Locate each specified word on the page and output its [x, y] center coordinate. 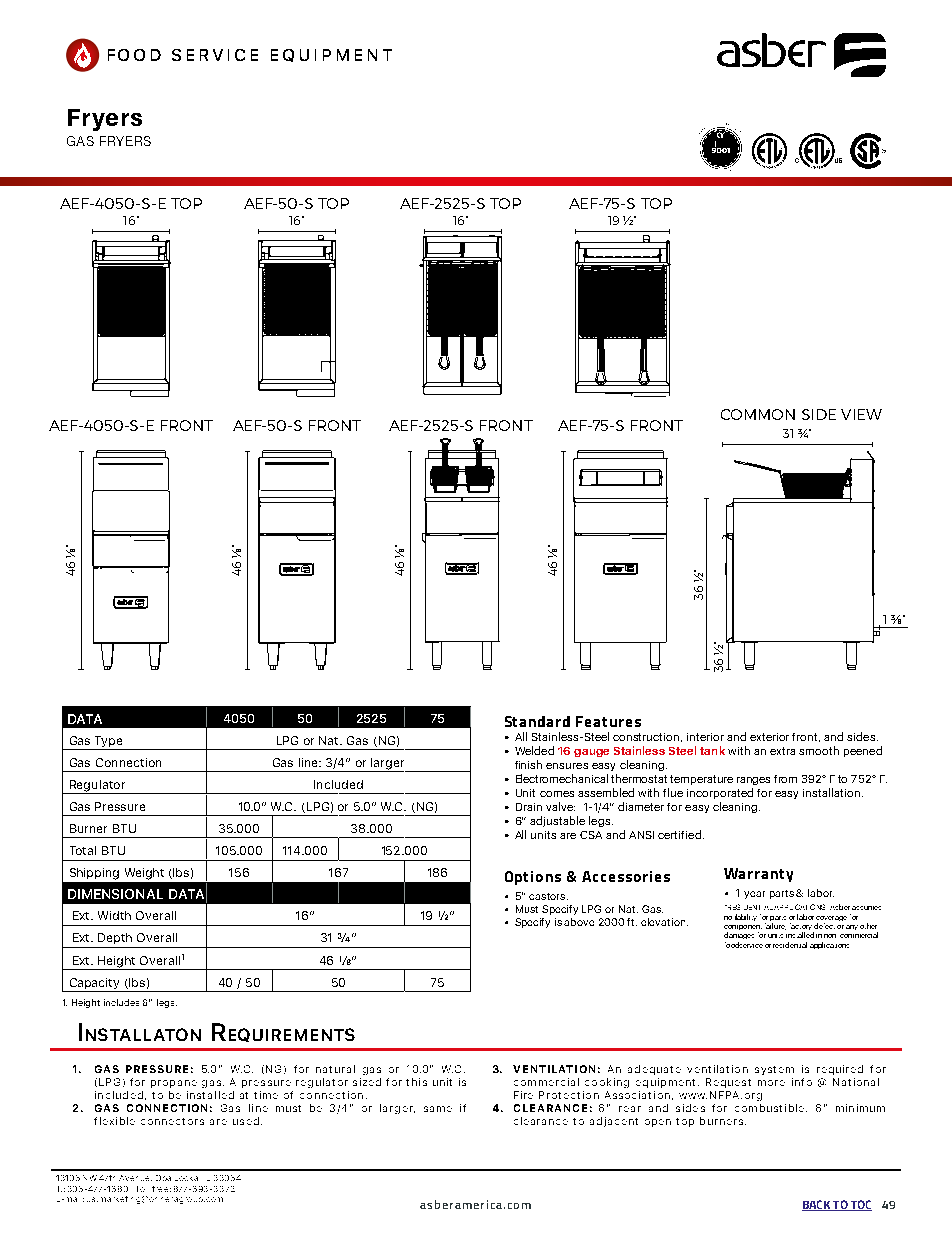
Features [608, 721]
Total [83, 850]
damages [739, 935]
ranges [753, 781]
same [438, 1109]
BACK [817, 1205]
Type [108, 741]
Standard [537, 721]
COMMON [758, 414]
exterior [769, 737]
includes [121, 1002]
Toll [141, 1189]
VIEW [861, 414]
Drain [529, 807]
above [579, 922]
